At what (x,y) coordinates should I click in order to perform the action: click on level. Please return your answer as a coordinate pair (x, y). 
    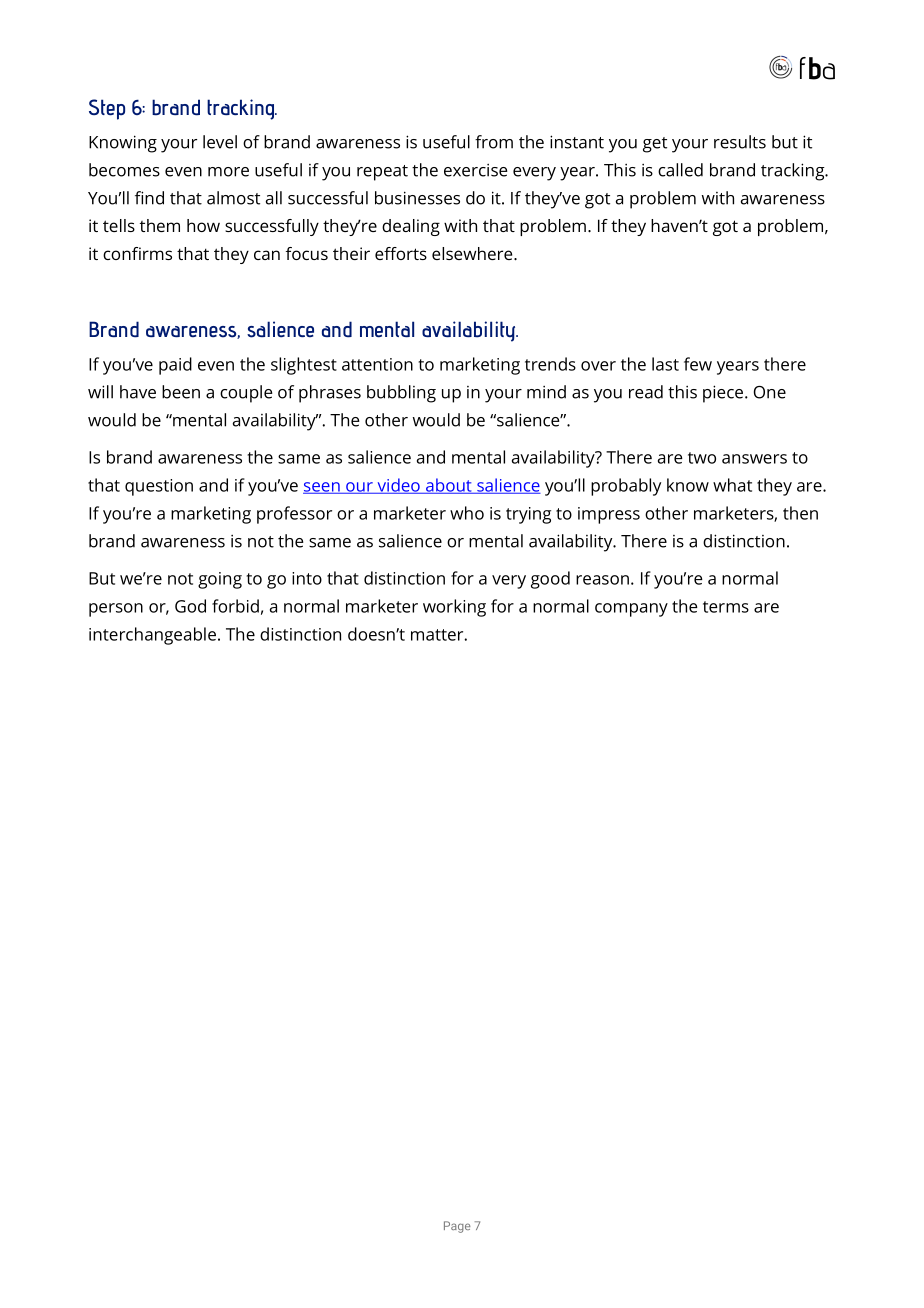
    Looking at the image, I should click on (220, 142).
